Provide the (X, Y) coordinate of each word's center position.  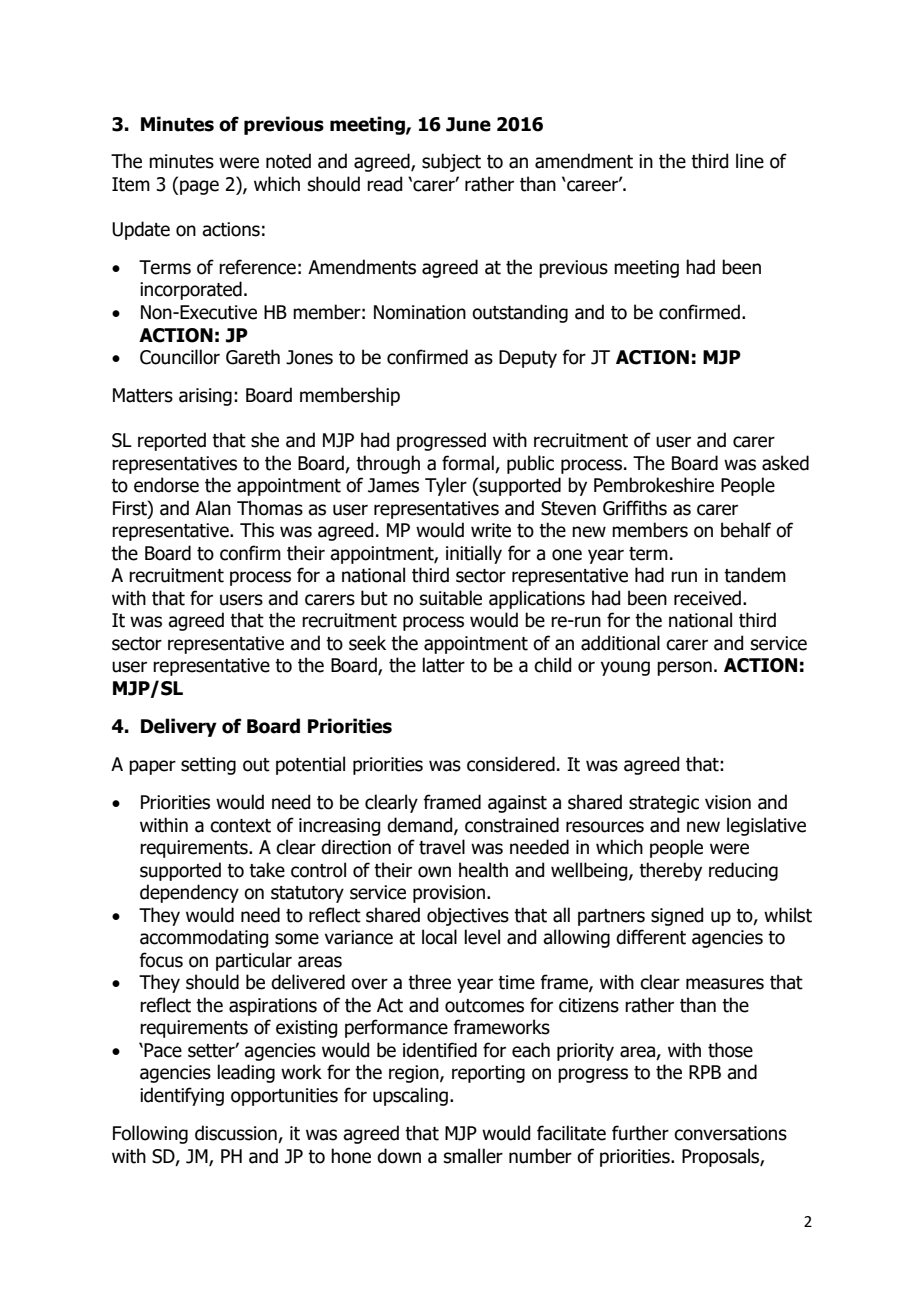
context (240, 826)
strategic (664, 804)
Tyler (446, 486)
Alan (213, 508)
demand (421, 825)
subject (451, 162)
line (750, 161)
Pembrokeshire (654, 485)
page (198, 187)
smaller (473, 1156)
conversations (730, 1133)
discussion (237, 1134)
